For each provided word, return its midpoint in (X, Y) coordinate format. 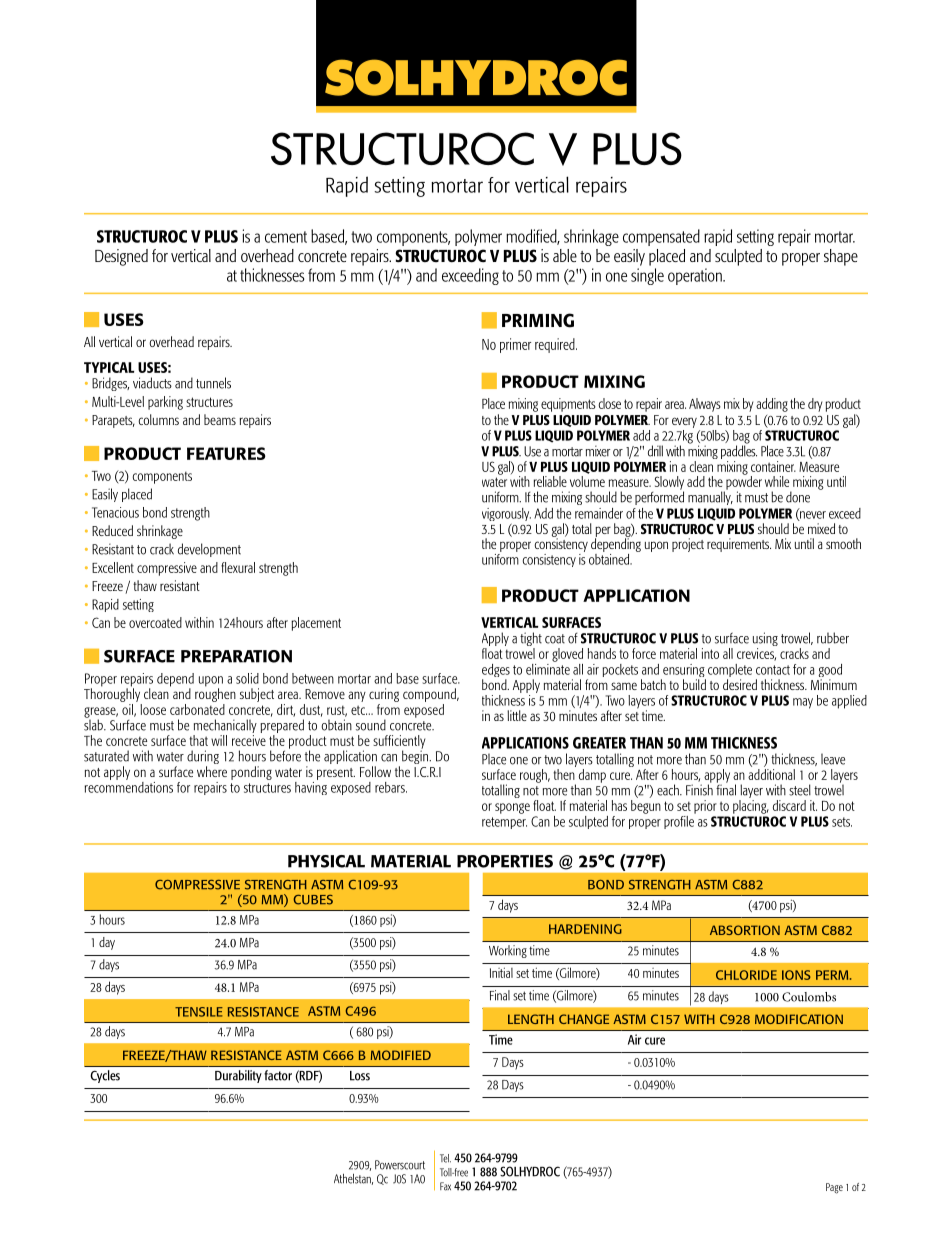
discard (789, 805)
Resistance (246, 1055)
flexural (238, 567)
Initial (501, 972)
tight (531, 640)
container (773, 466)
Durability (238, 1076)
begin (416, 756)
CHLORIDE (746, 975)
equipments (568, 405)
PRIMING (538, 320)
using (765, 640)
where (212, 771)
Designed (121, 257)
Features (226, 453)
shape (841, 257)
